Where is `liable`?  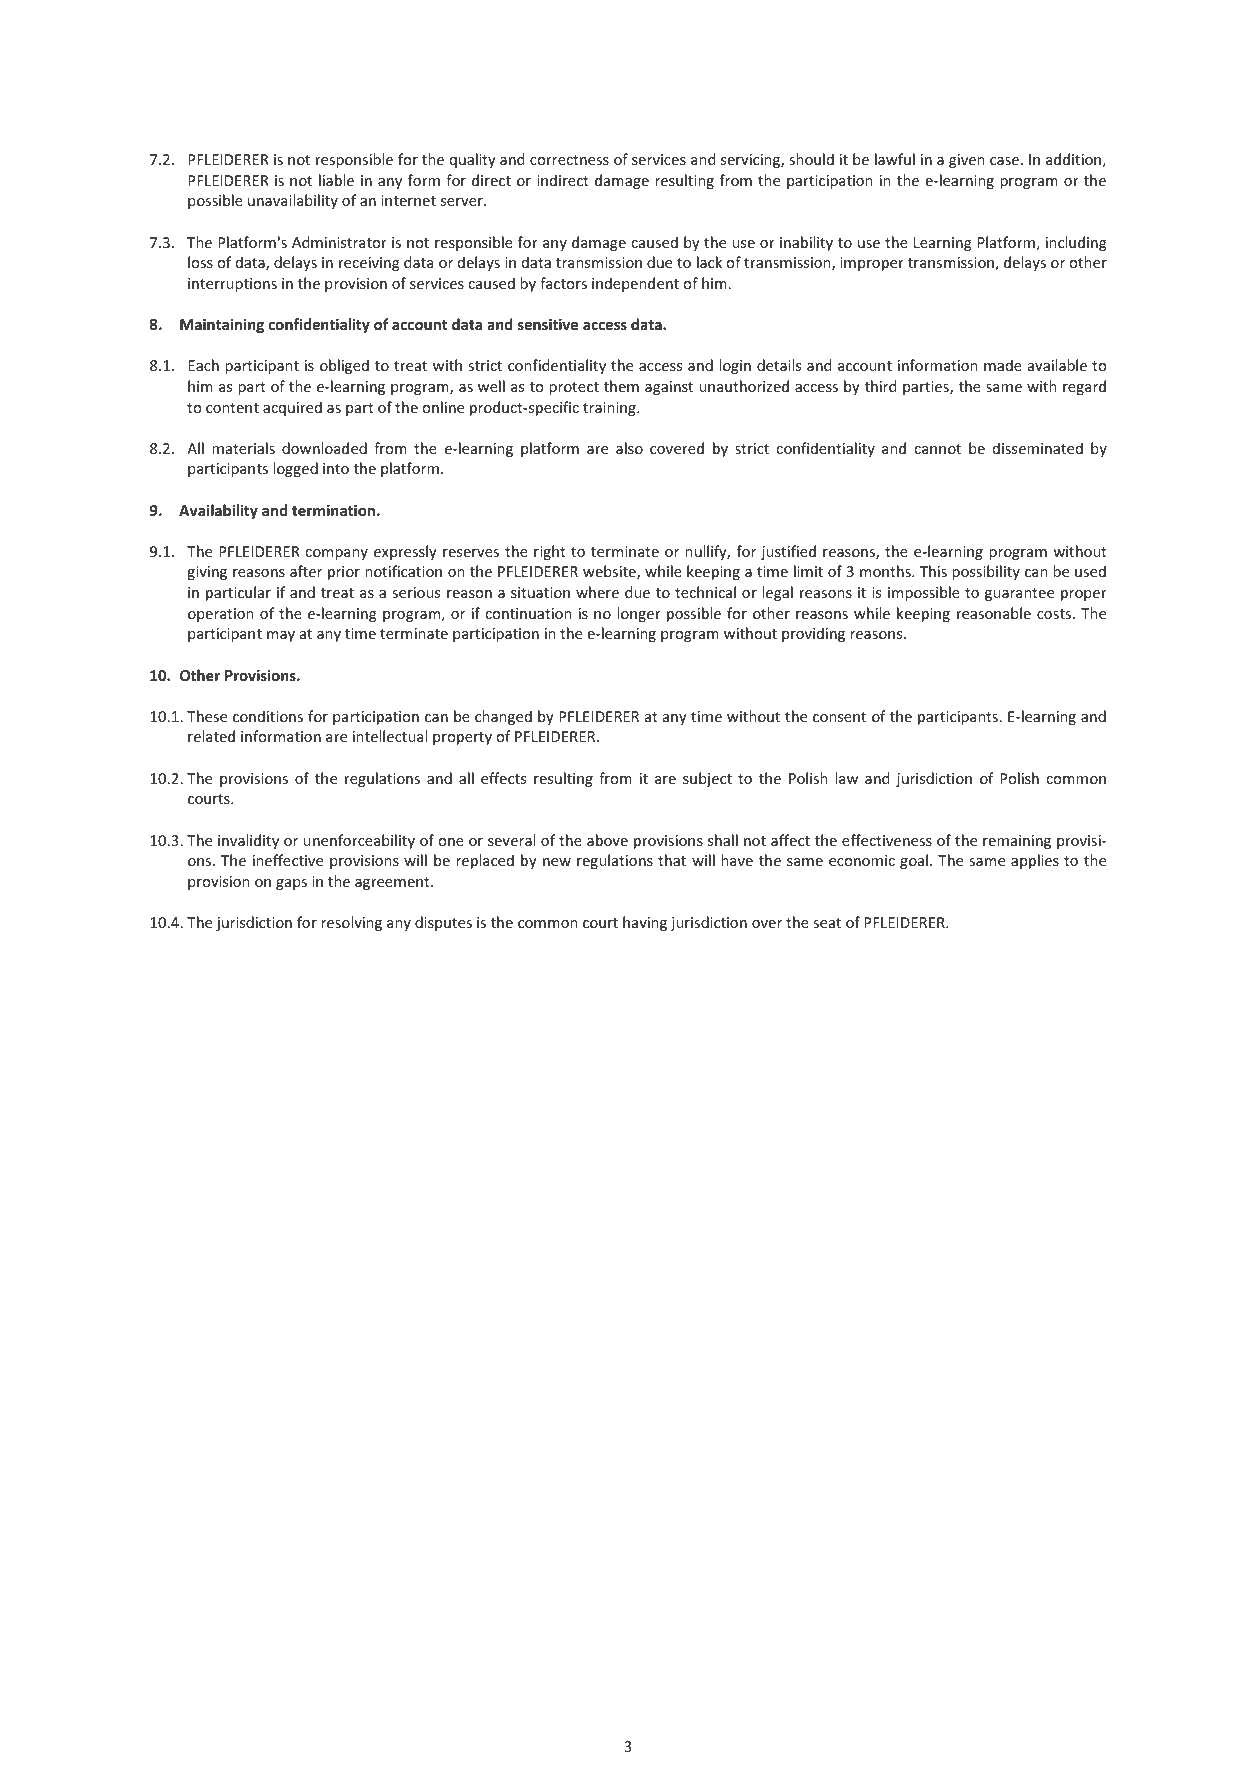 liable is located at coordinates (336, 180).
